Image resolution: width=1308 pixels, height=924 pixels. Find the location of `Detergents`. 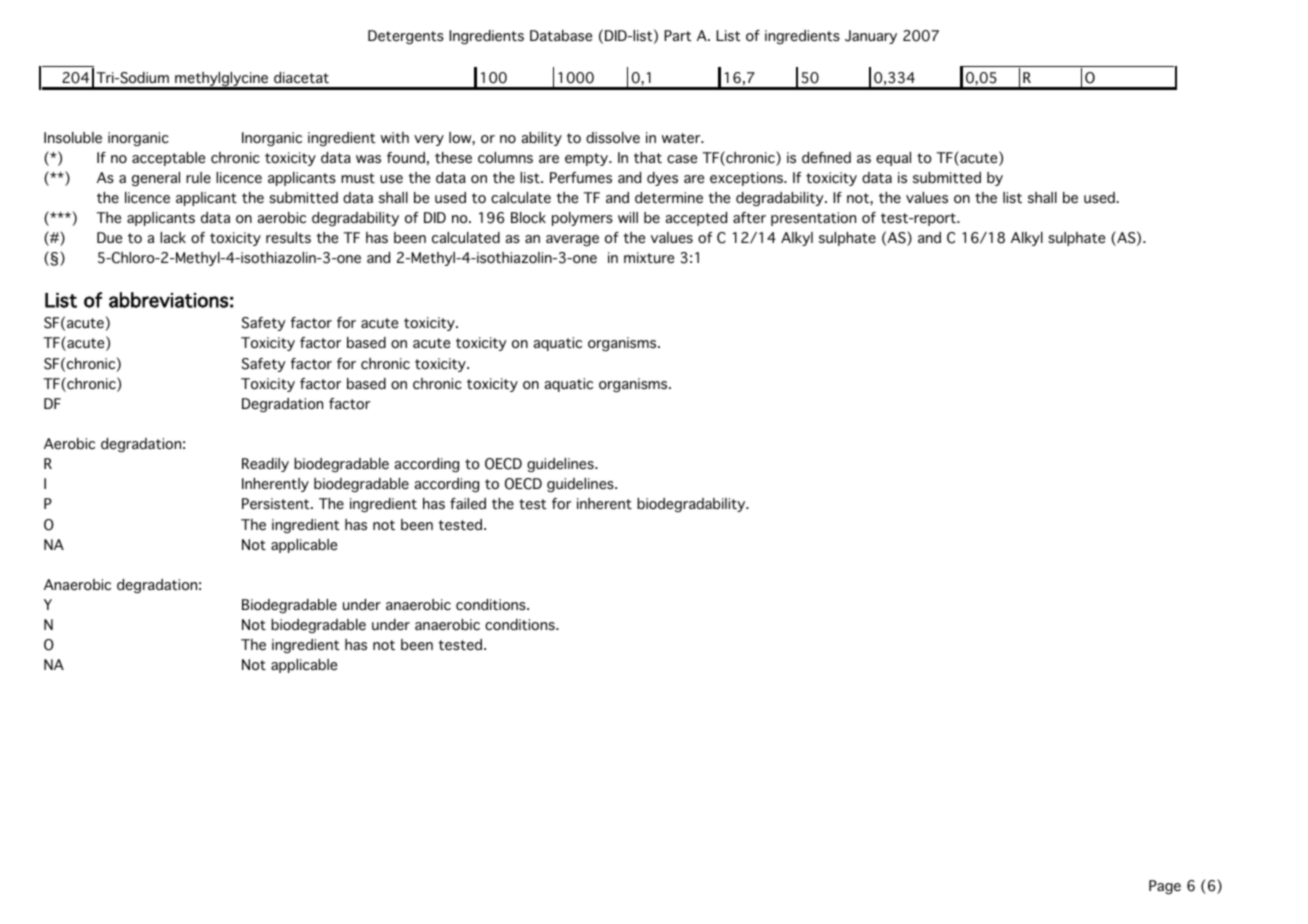

Detergents is located at coordinates (406, 37).
